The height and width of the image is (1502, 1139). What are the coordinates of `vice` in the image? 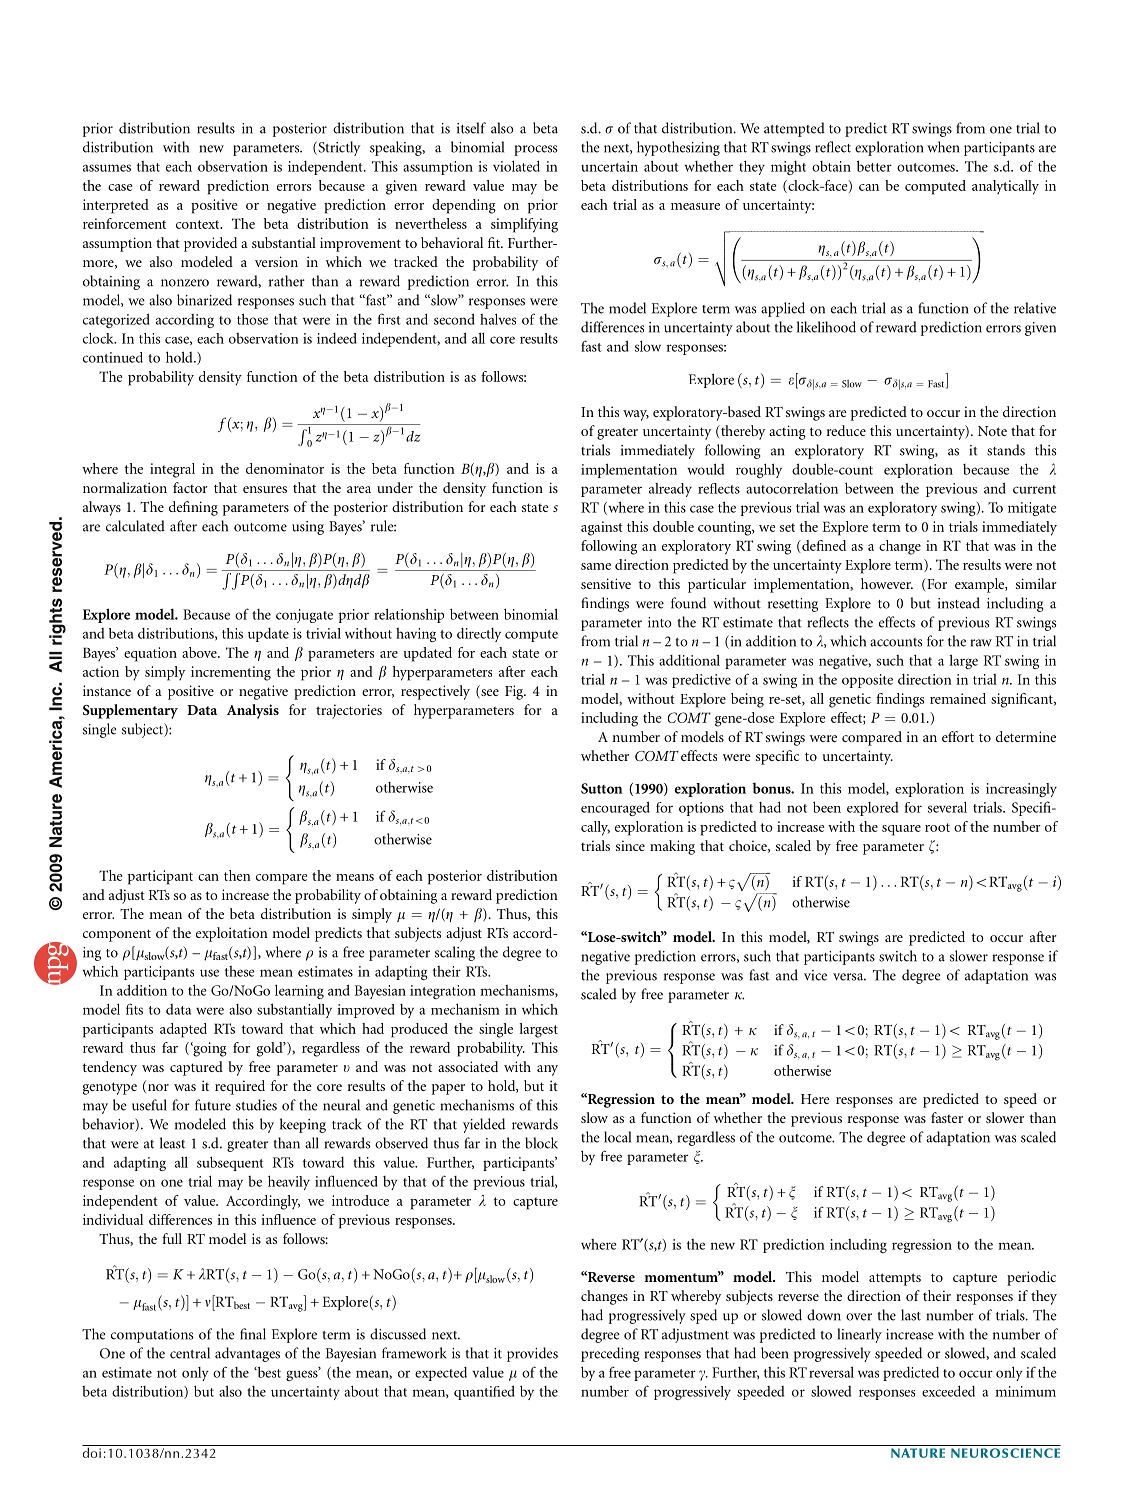 It's located at (815, 975).
